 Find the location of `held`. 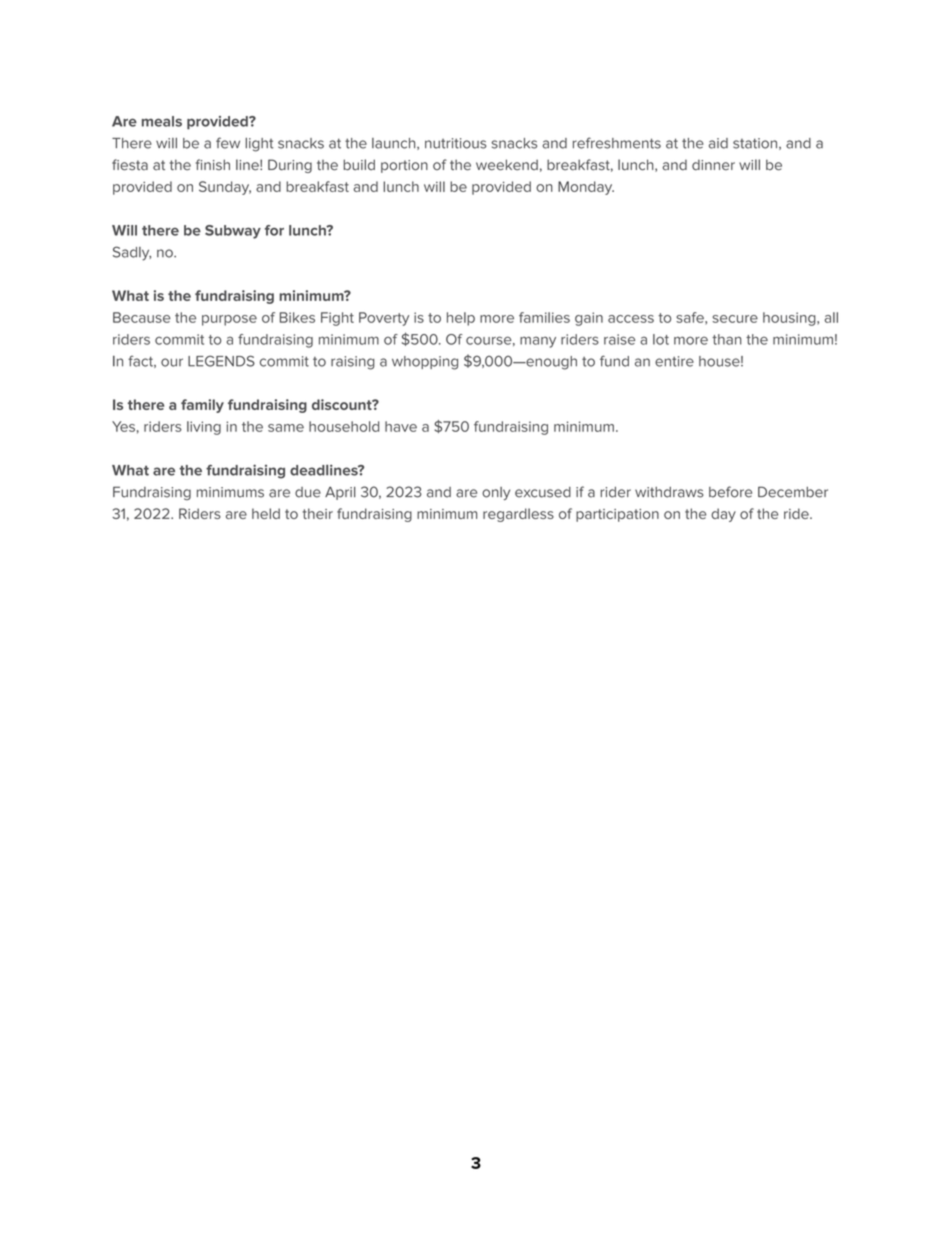

held is located at coordinates (266, 513).
